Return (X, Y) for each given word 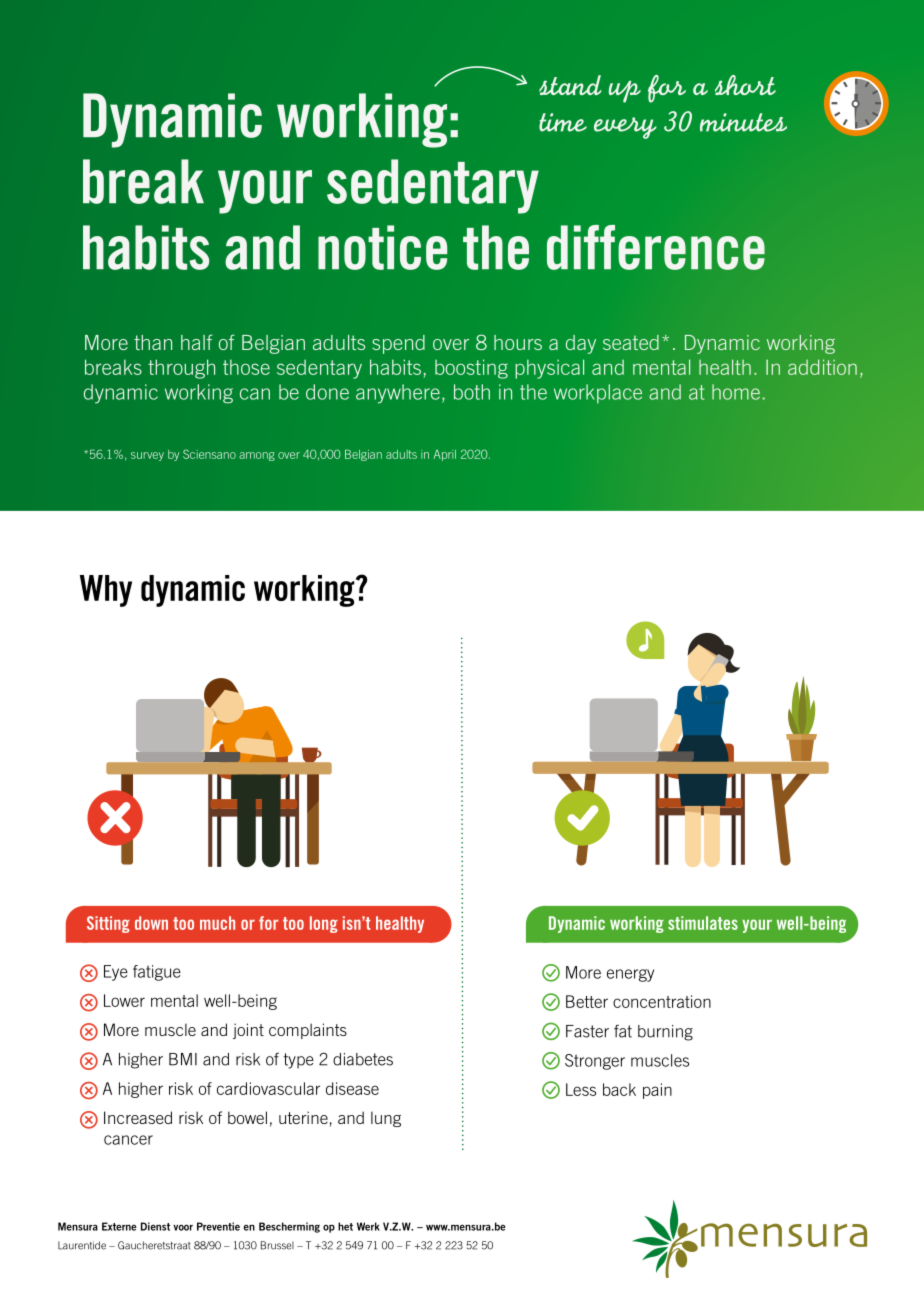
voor (183, 1227)
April (445, 455)
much (217, 923)
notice (382, 247)
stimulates (703, 923)
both (472, 392)
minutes (743, 122)
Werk (368, 1226)
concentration (662, 1001)
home (736, 392)
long (324, 924)
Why (106, 591)
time (563, 122)
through (181, 369)
